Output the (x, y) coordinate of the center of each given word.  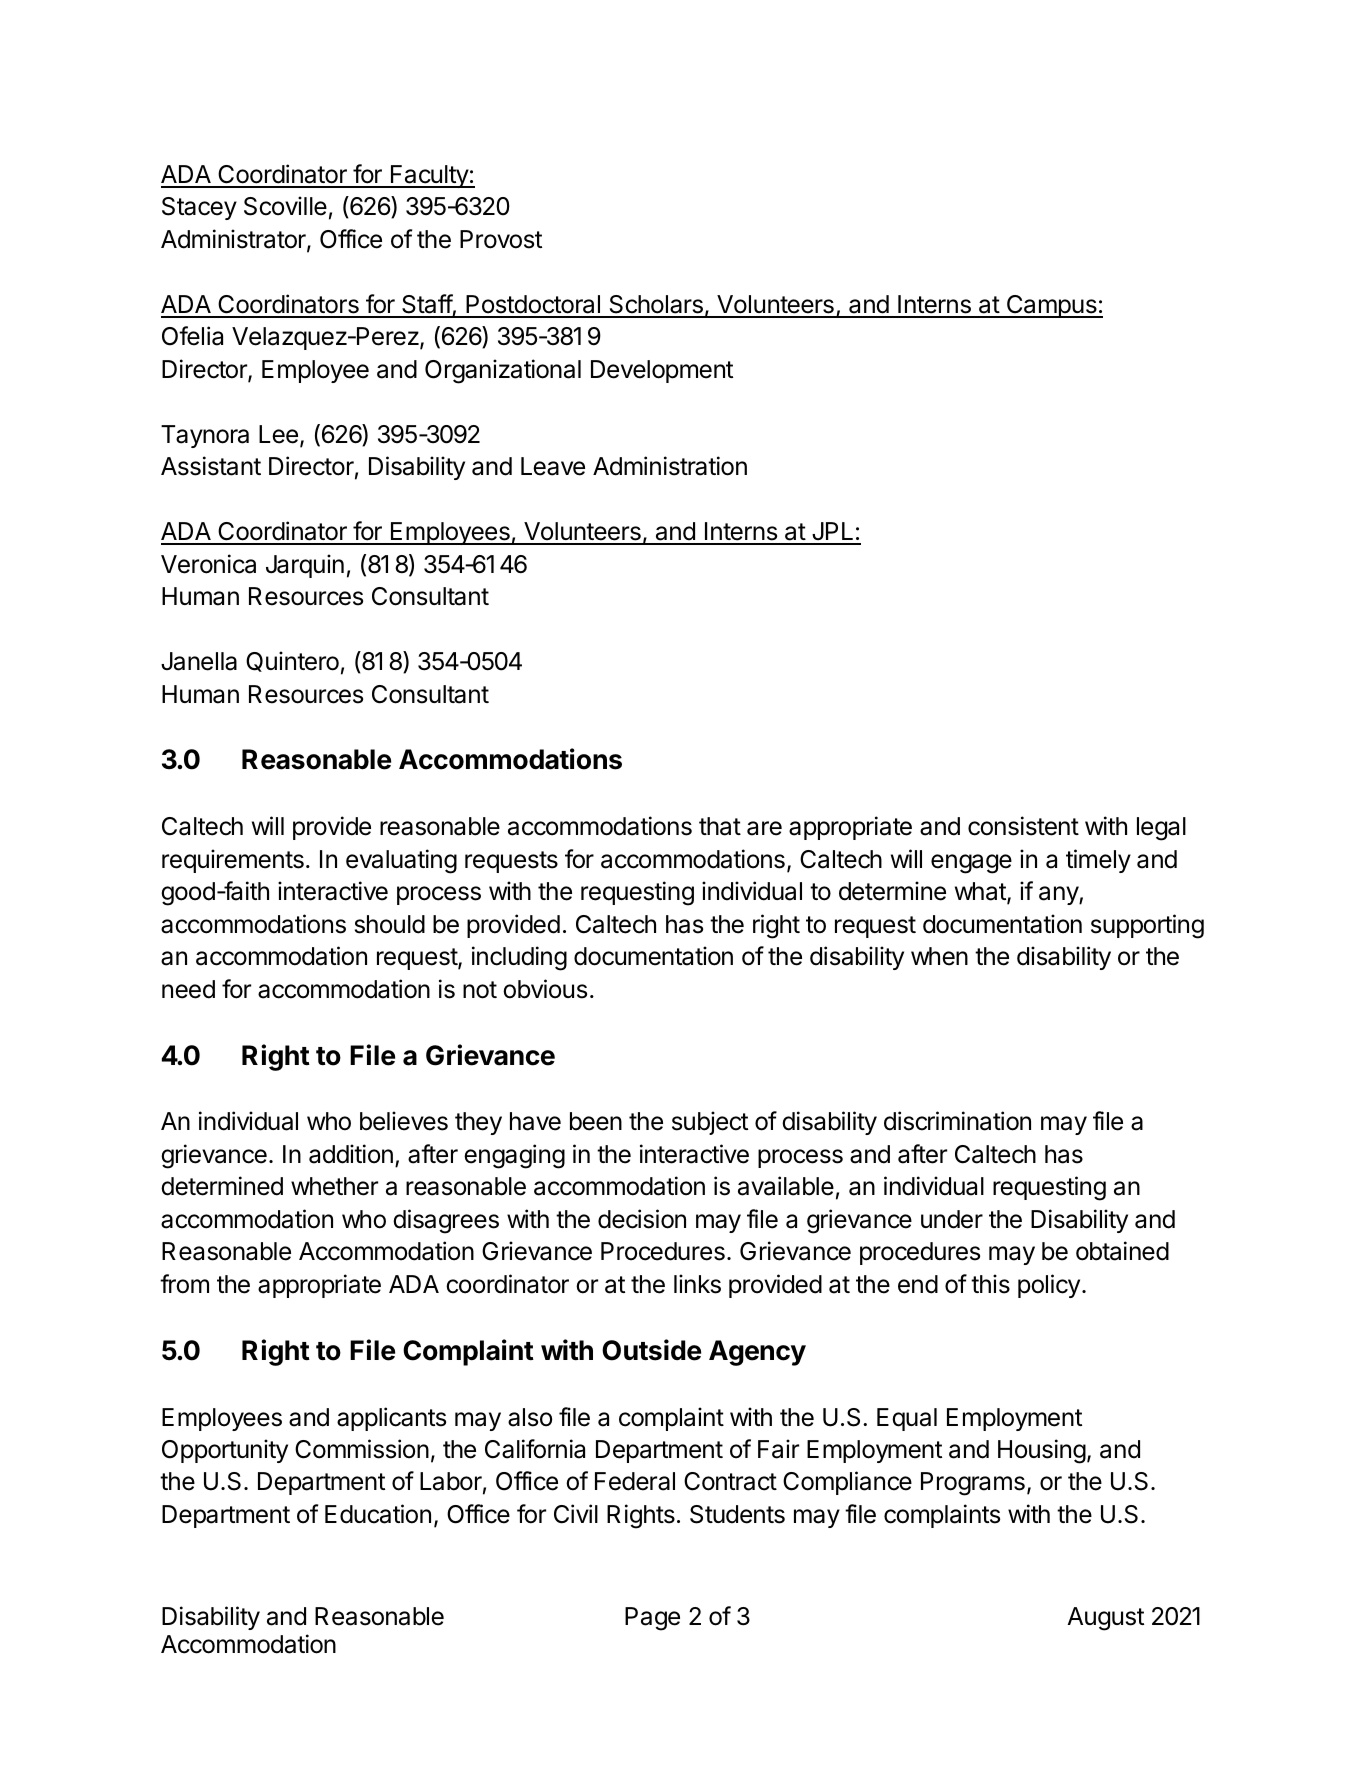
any (1059, 895)
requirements (233, 861)
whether (334, 1186)
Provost (501, 239)
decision (642, 1219)
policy (1049, 1286)
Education (378, 1514)
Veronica (208, 564)
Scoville (285, 206)
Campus (1051, 306)
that (720, 826)
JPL (833, 533)
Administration (670, 466)
